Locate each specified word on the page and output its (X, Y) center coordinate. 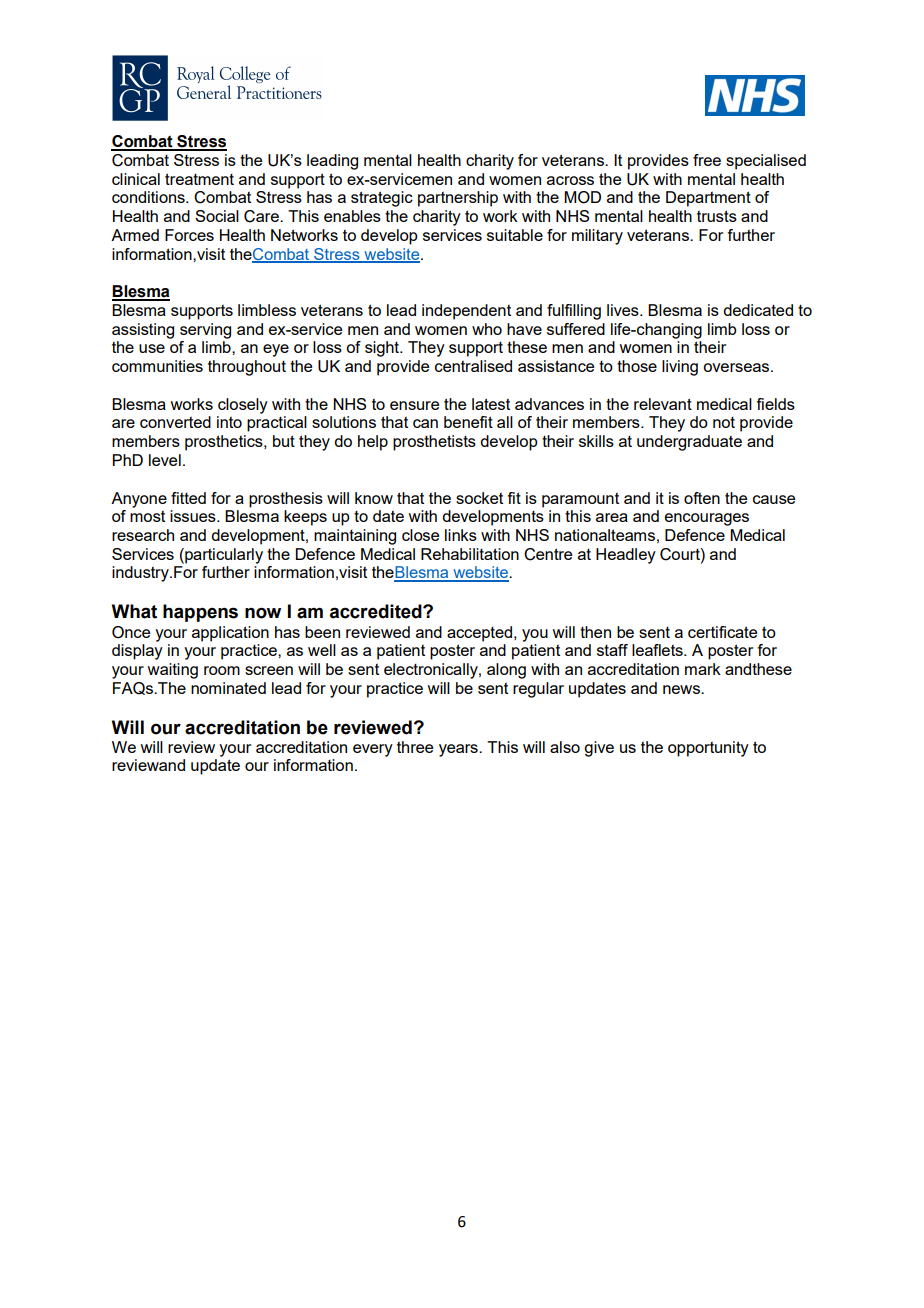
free (707, 160)
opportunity (708, 749)
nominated (228, 688)
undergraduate (689, 443)
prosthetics (225, 443)
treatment (199, 179)
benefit (468, 422)
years (459, 750)
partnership (458, 199)
